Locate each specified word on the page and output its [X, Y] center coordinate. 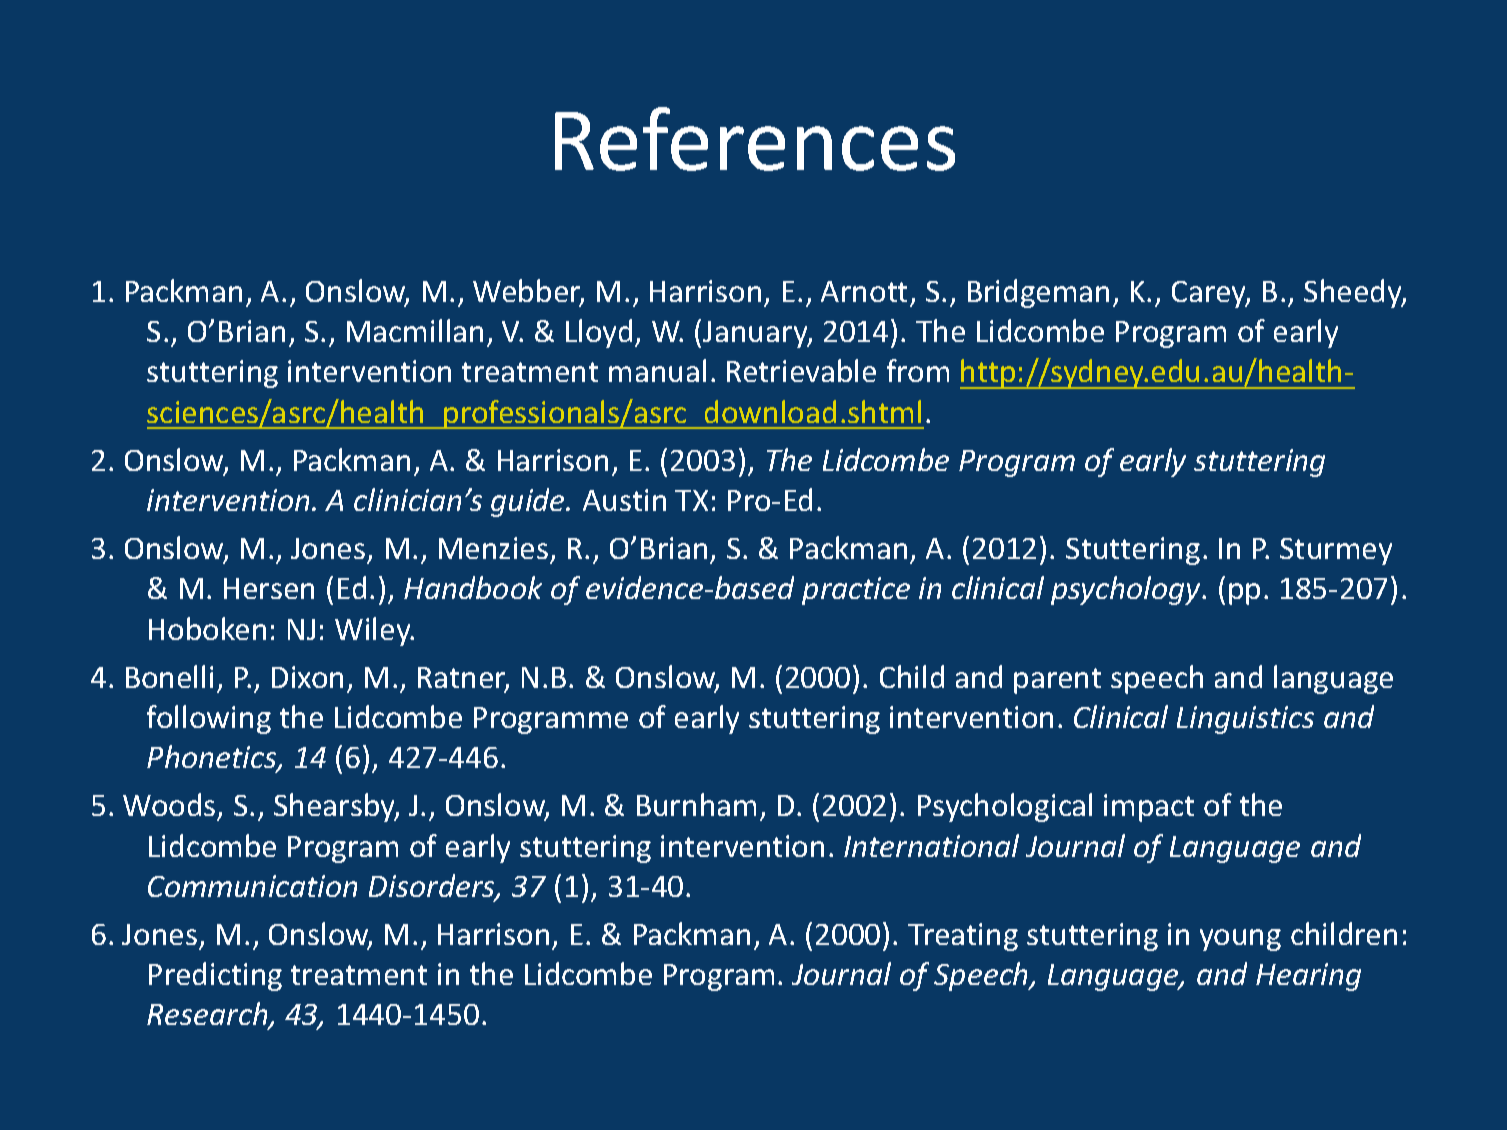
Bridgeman [1038, 293]
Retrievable [801, 370]
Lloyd [599, 333]
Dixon [307, 677]
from [918, 370]
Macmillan [415, 330]
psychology [1127, 590]
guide [529, 502]
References [755, 139]
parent [1057, 681]
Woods [170, 806]
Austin [624, 500]
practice [856, 591]
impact [1149, 808]
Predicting [215, 976]
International [931, 845]
